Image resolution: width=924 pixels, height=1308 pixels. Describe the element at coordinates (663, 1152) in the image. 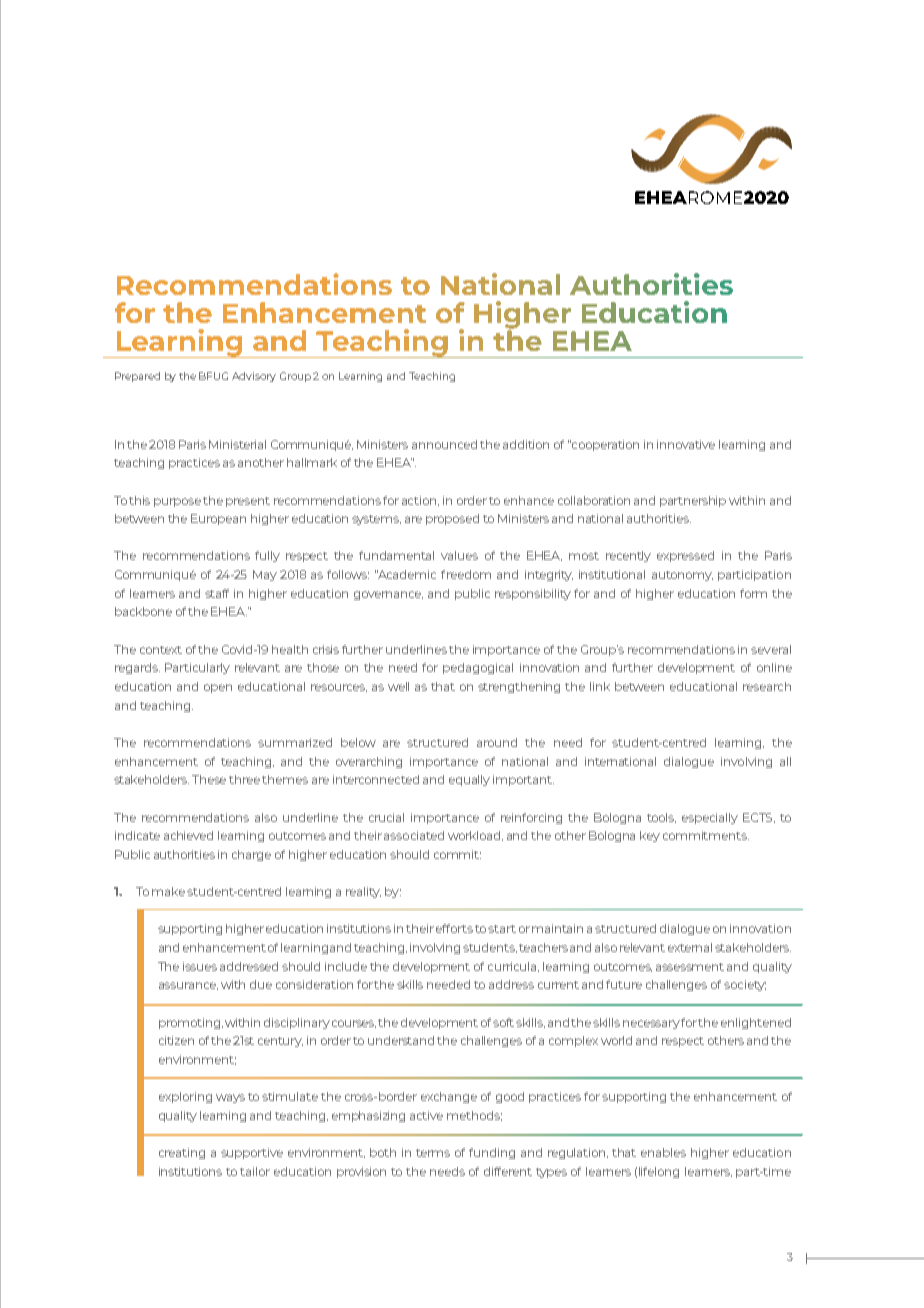

I see `enables` at that location.
